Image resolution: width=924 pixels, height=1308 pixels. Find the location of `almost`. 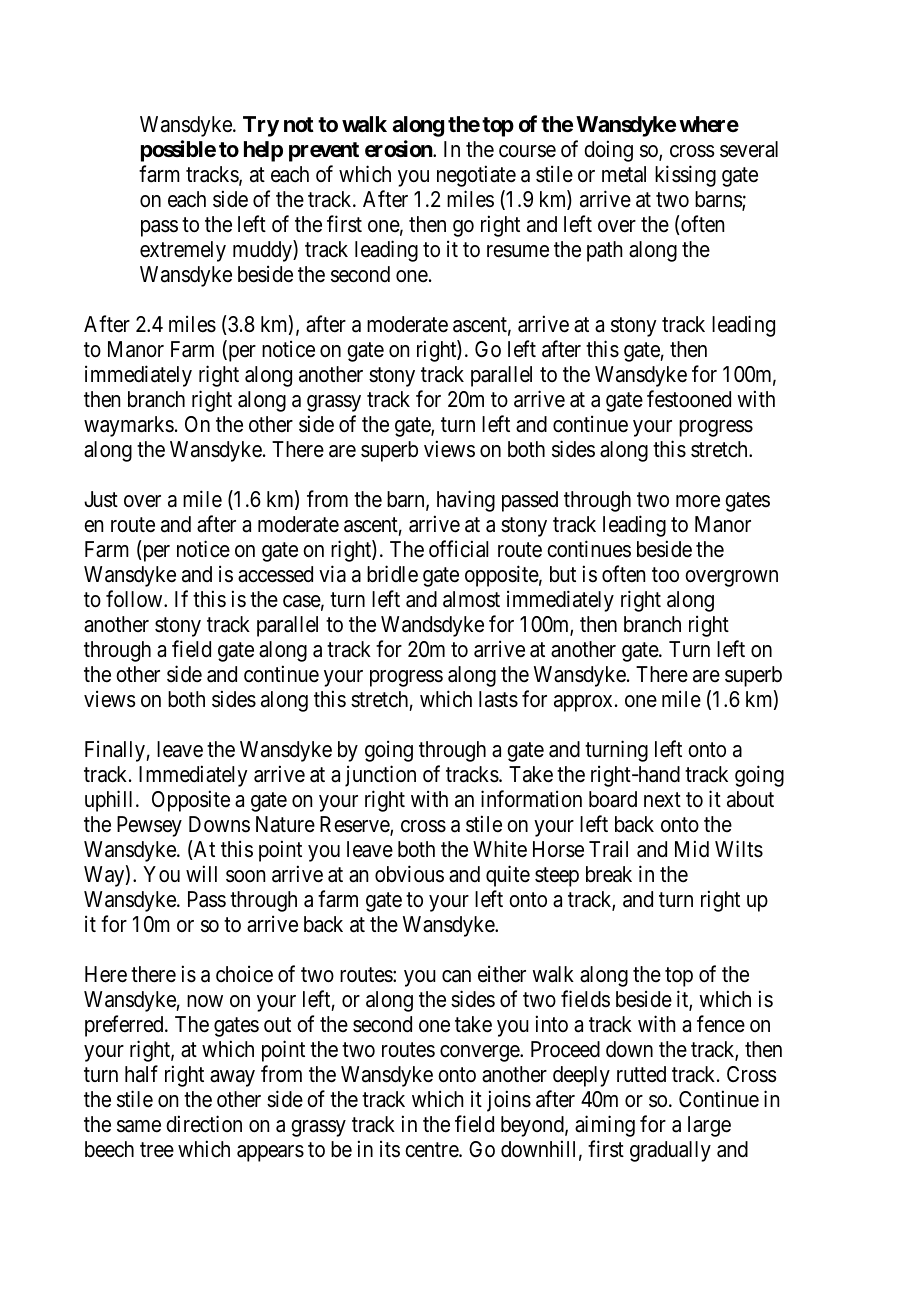

almost is located at coordinates (471, 599).
